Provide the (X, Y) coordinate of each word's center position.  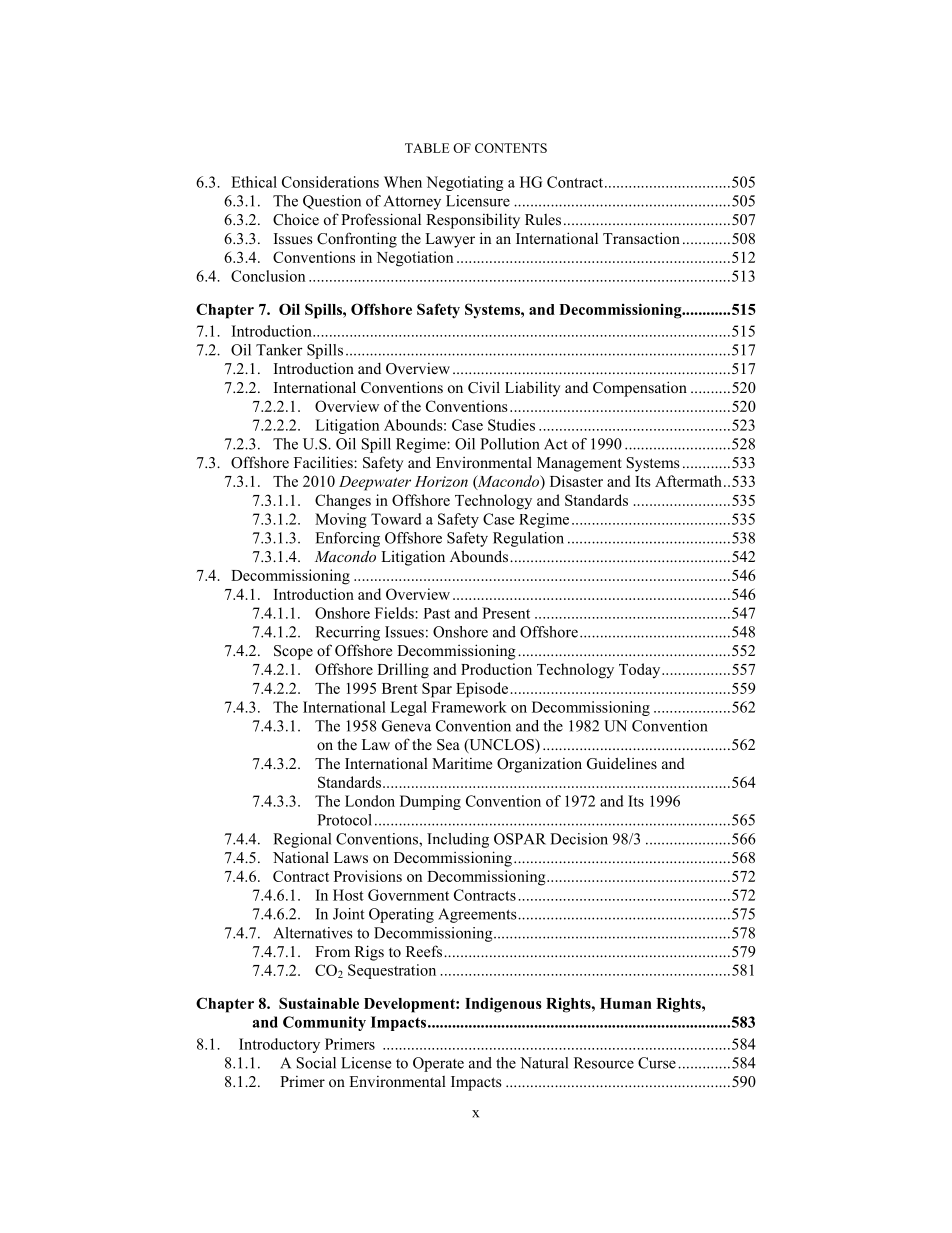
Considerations (330, 182)
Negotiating (464, 183)
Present (506, 613)
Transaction (641, 238)
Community (324, 1023)
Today (641, 671)
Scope (293, 652)
